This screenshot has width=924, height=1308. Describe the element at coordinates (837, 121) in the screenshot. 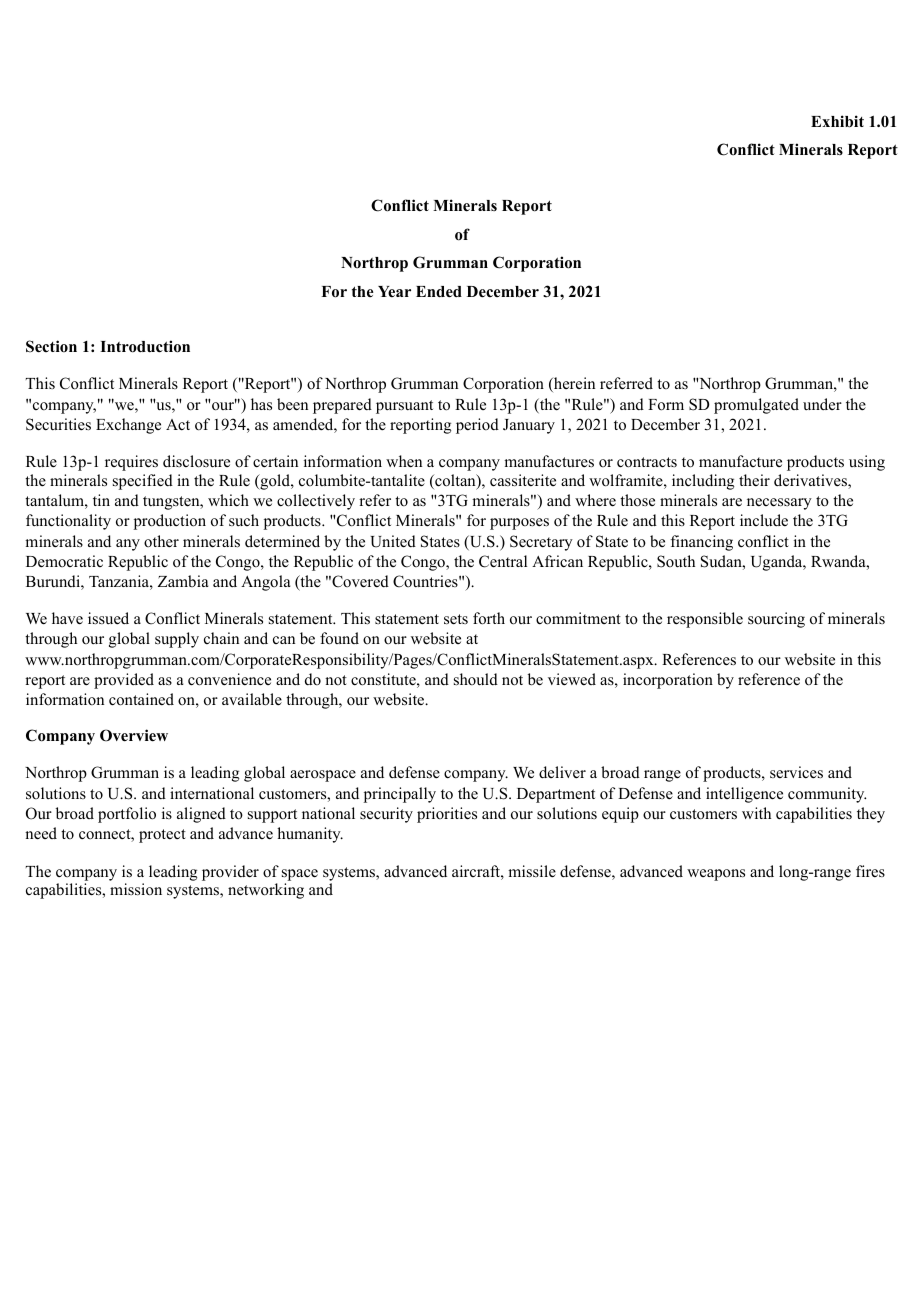

I see `Exhibit` at that location.
